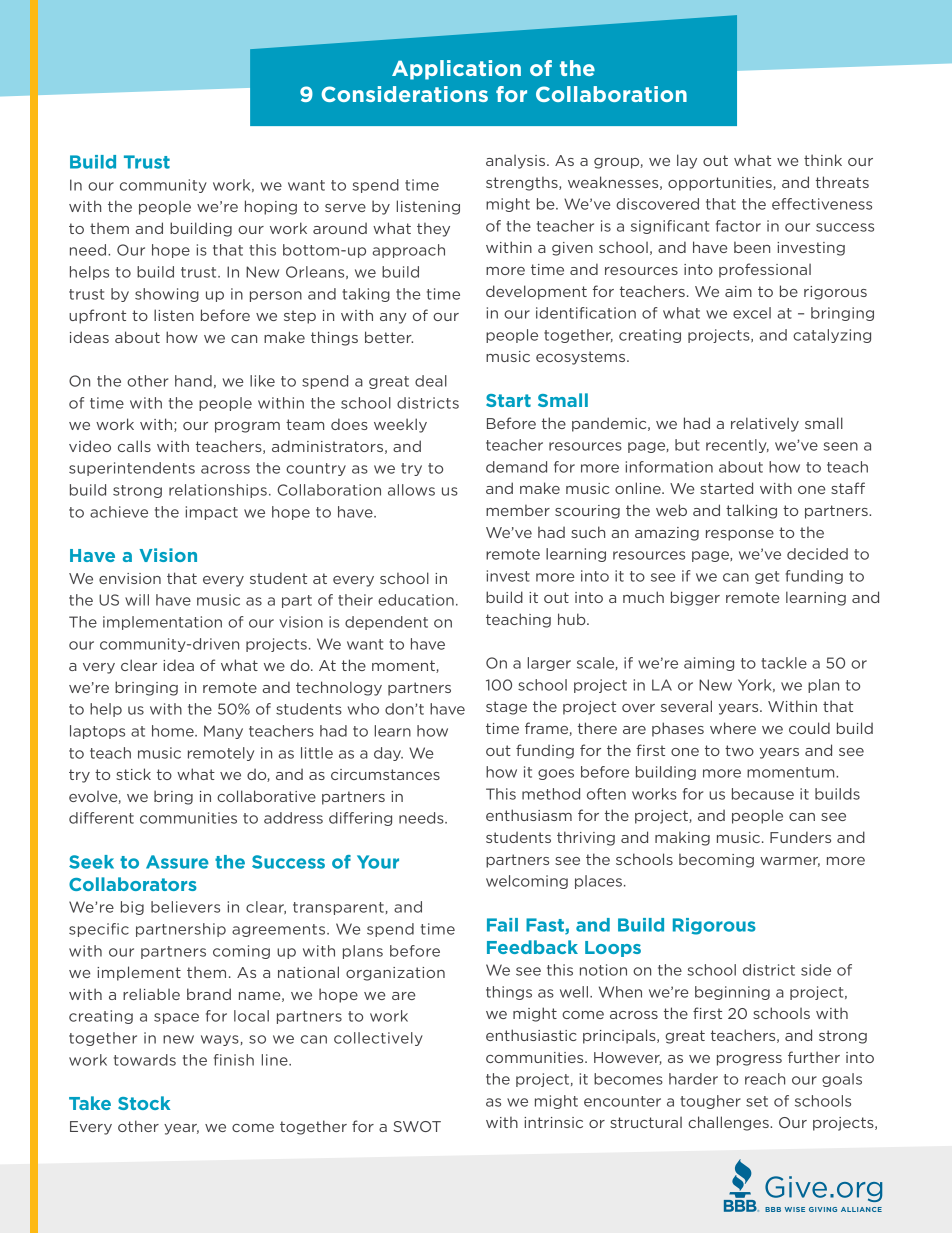 This image has height=1233, width=952. Describe the element at coordinates (144, 1103) in the image. I see `Stock` at that location.
